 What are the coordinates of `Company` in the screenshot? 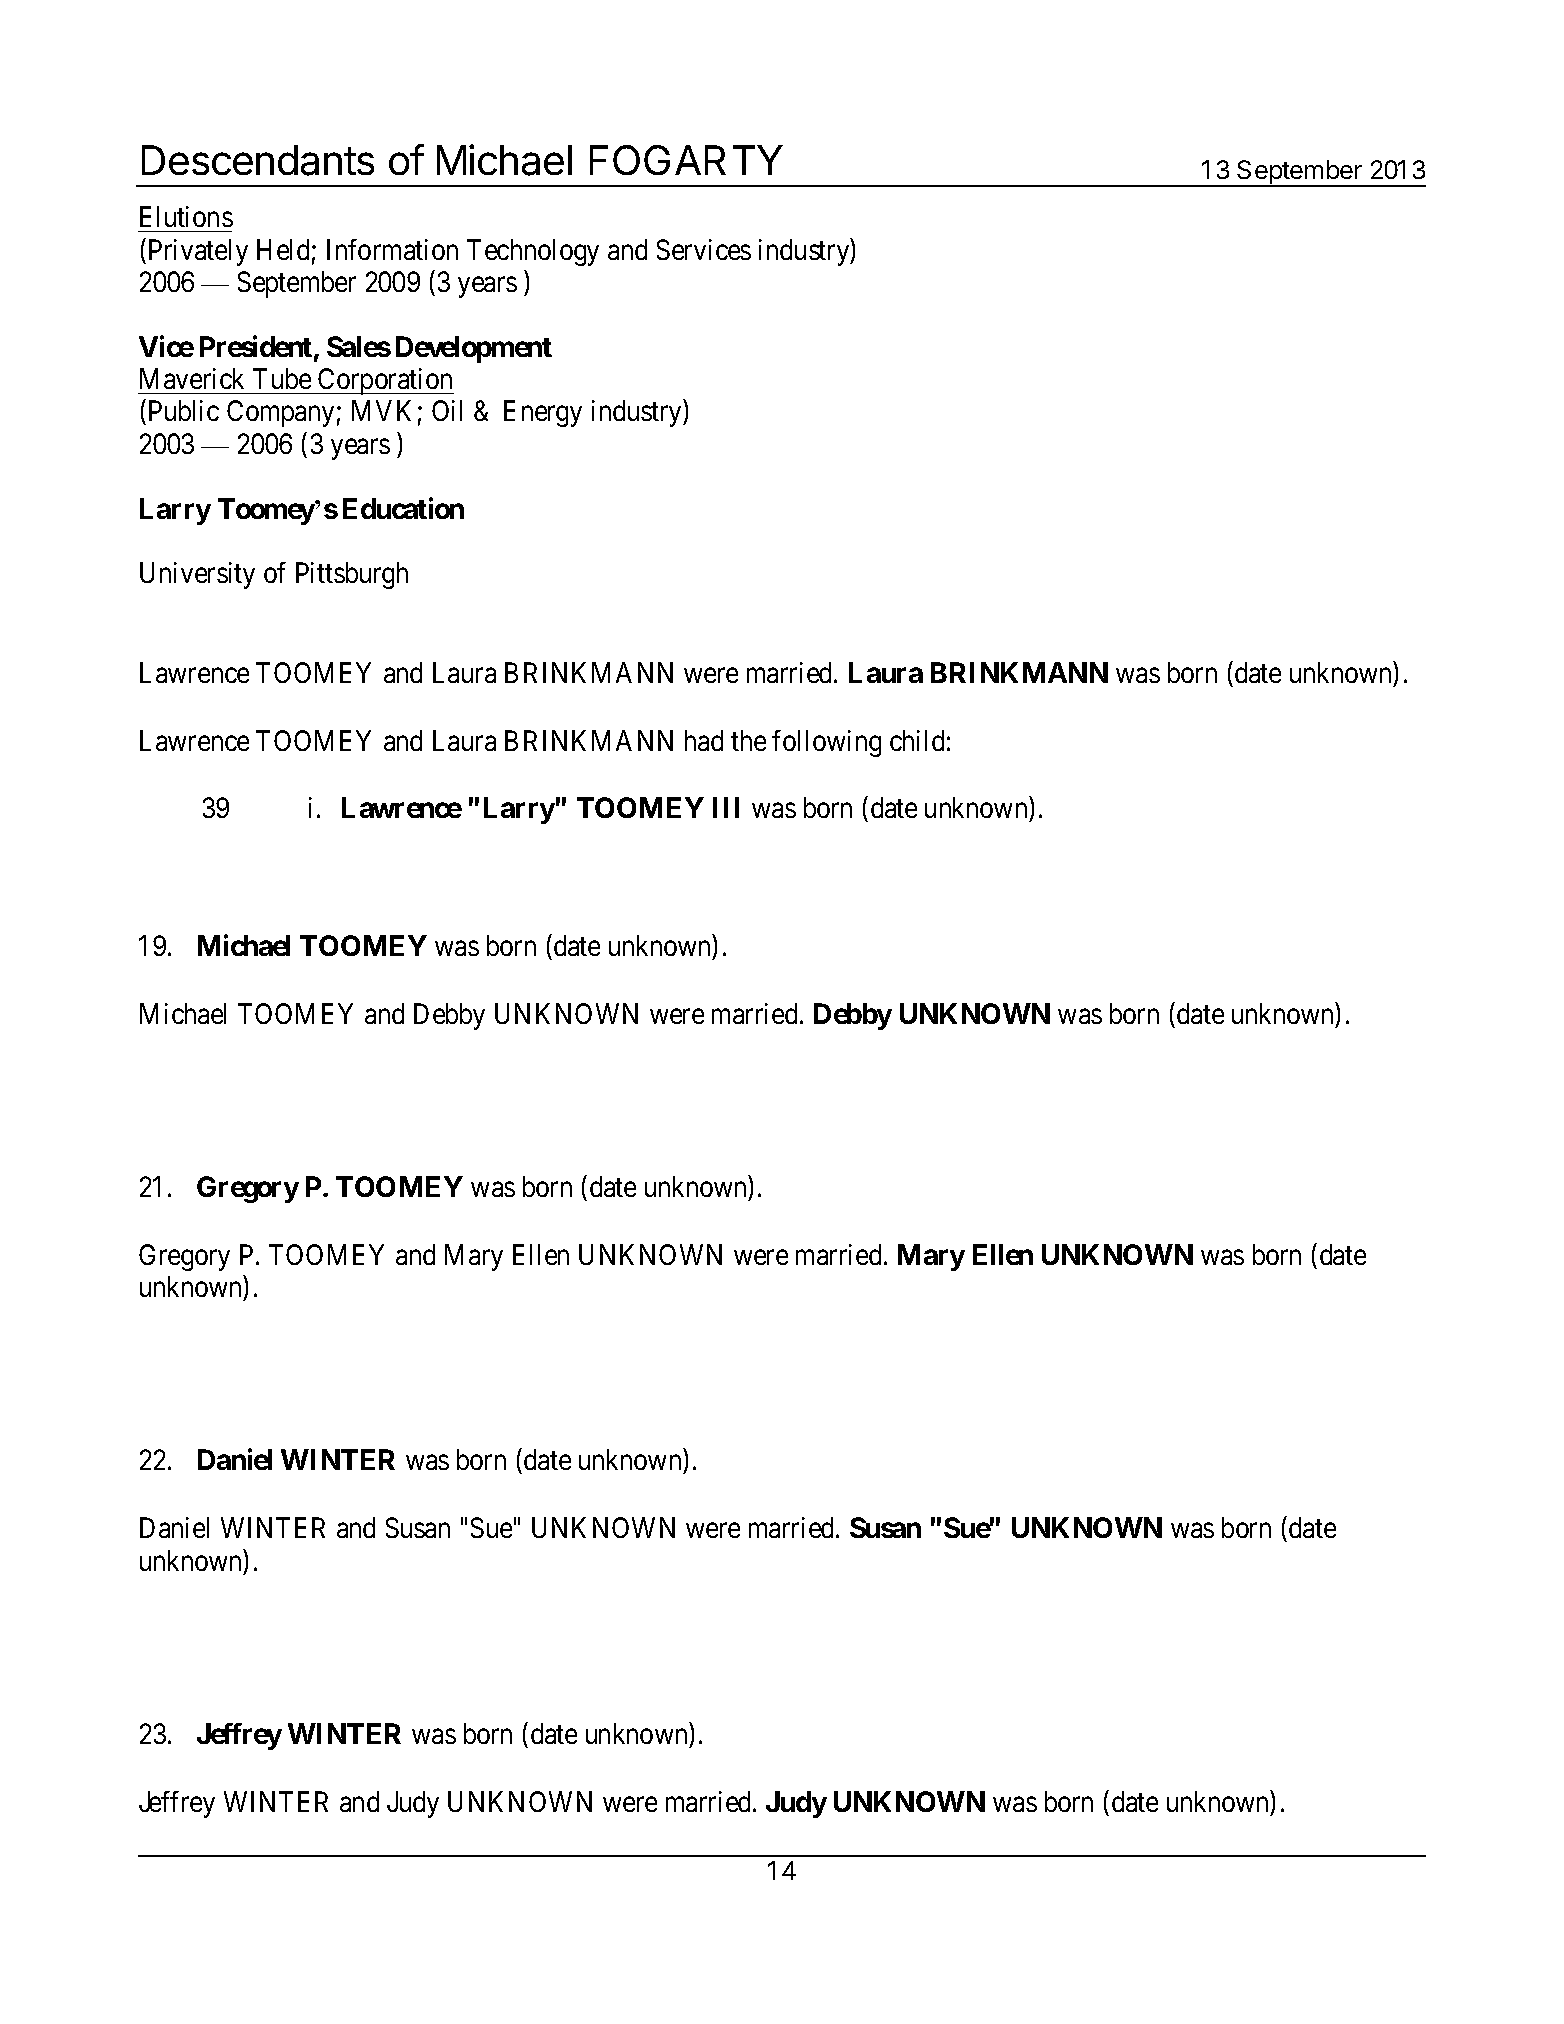 It's located at (280, 413).
